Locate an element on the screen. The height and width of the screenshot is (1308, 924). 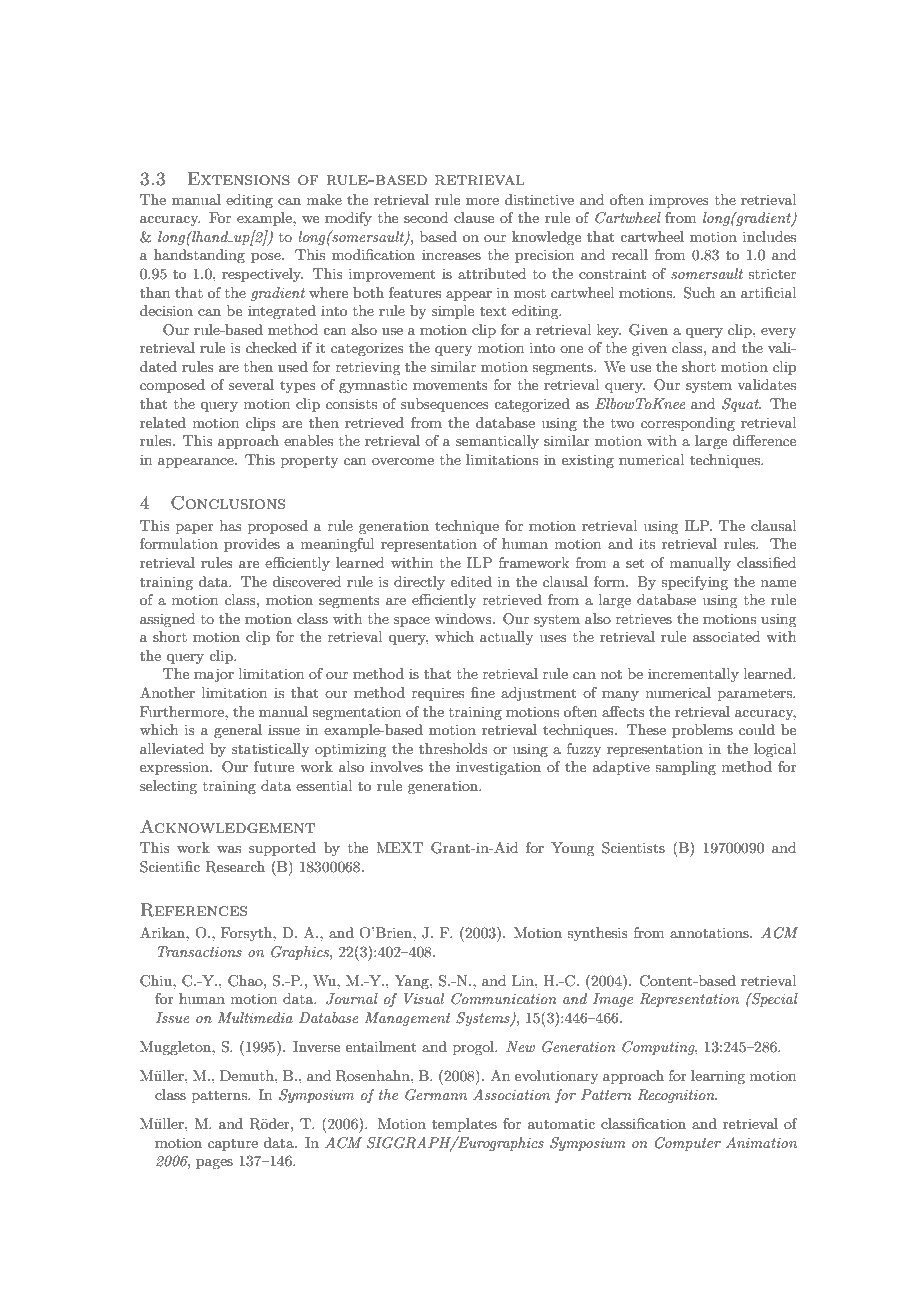
requires is located at coordinates (438, 694).
